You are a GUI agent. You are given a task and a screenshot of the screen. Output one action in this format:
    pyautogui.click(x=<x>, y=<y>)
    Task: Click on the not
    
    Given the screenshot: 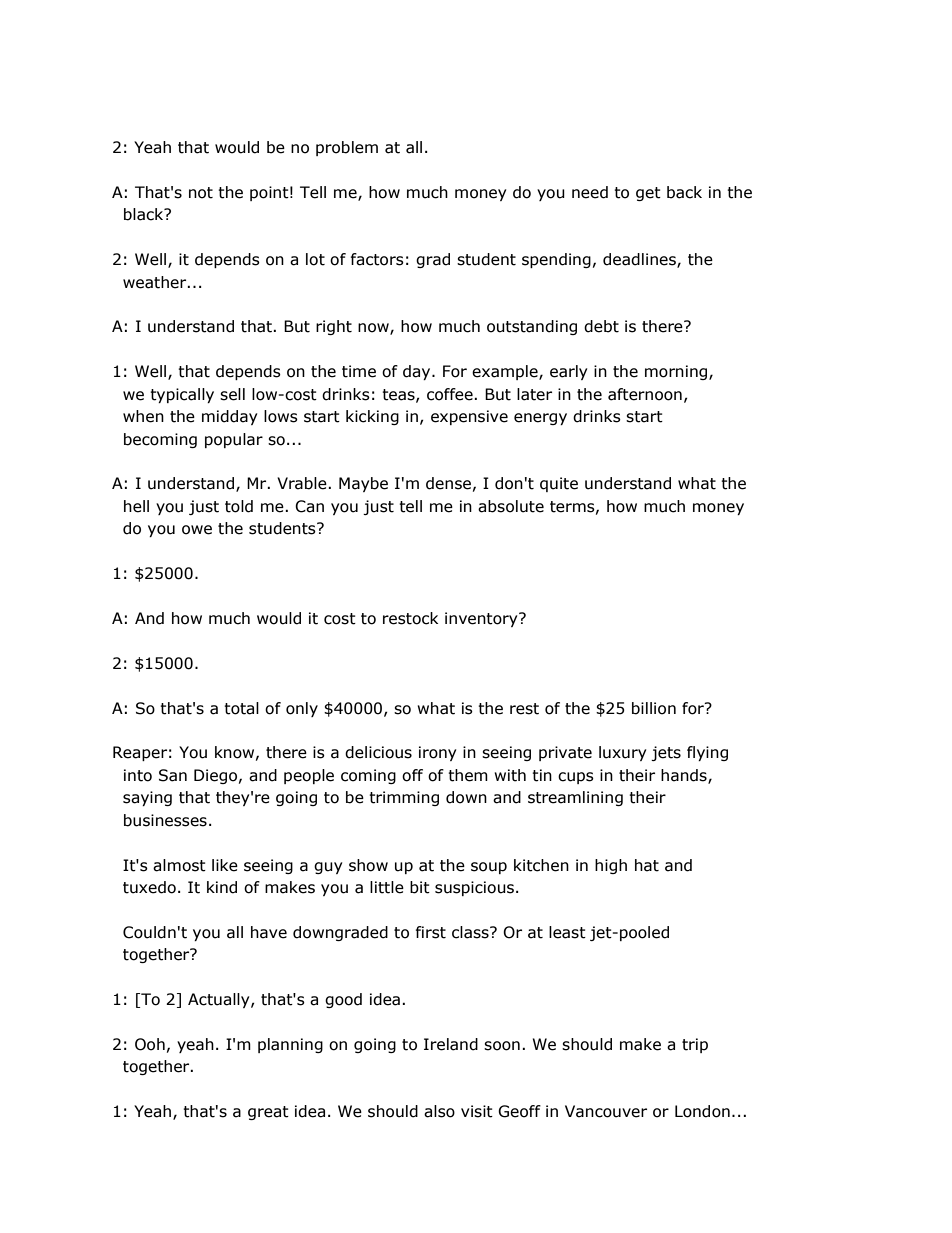 What is the action you would take?
    pyautogui.click(x=201, y=193)
